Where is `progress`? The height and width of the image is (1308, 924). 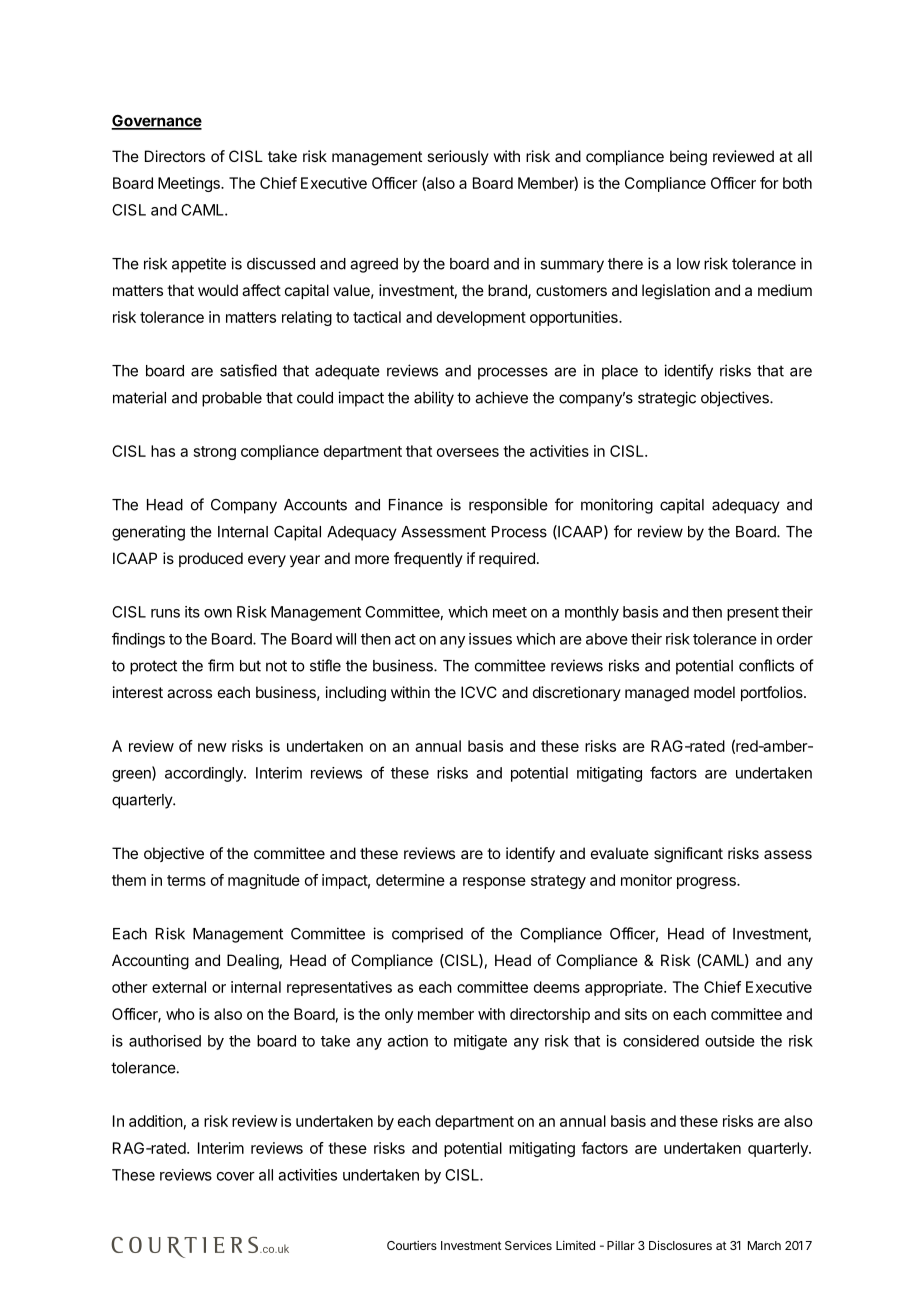
progress is located at coordinates (707, 883).
